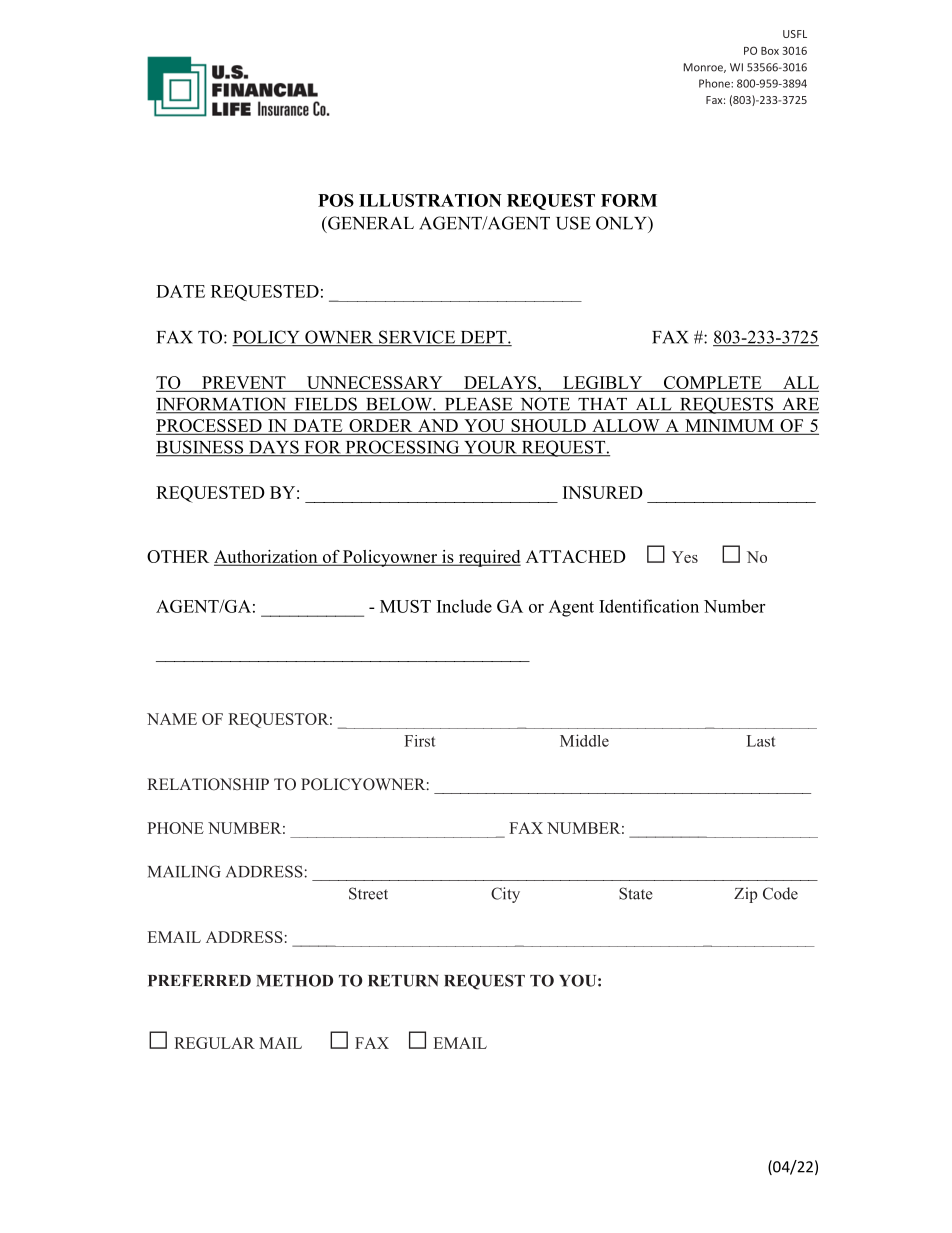  I want to click on REGULAR, so click(214, 1043).
